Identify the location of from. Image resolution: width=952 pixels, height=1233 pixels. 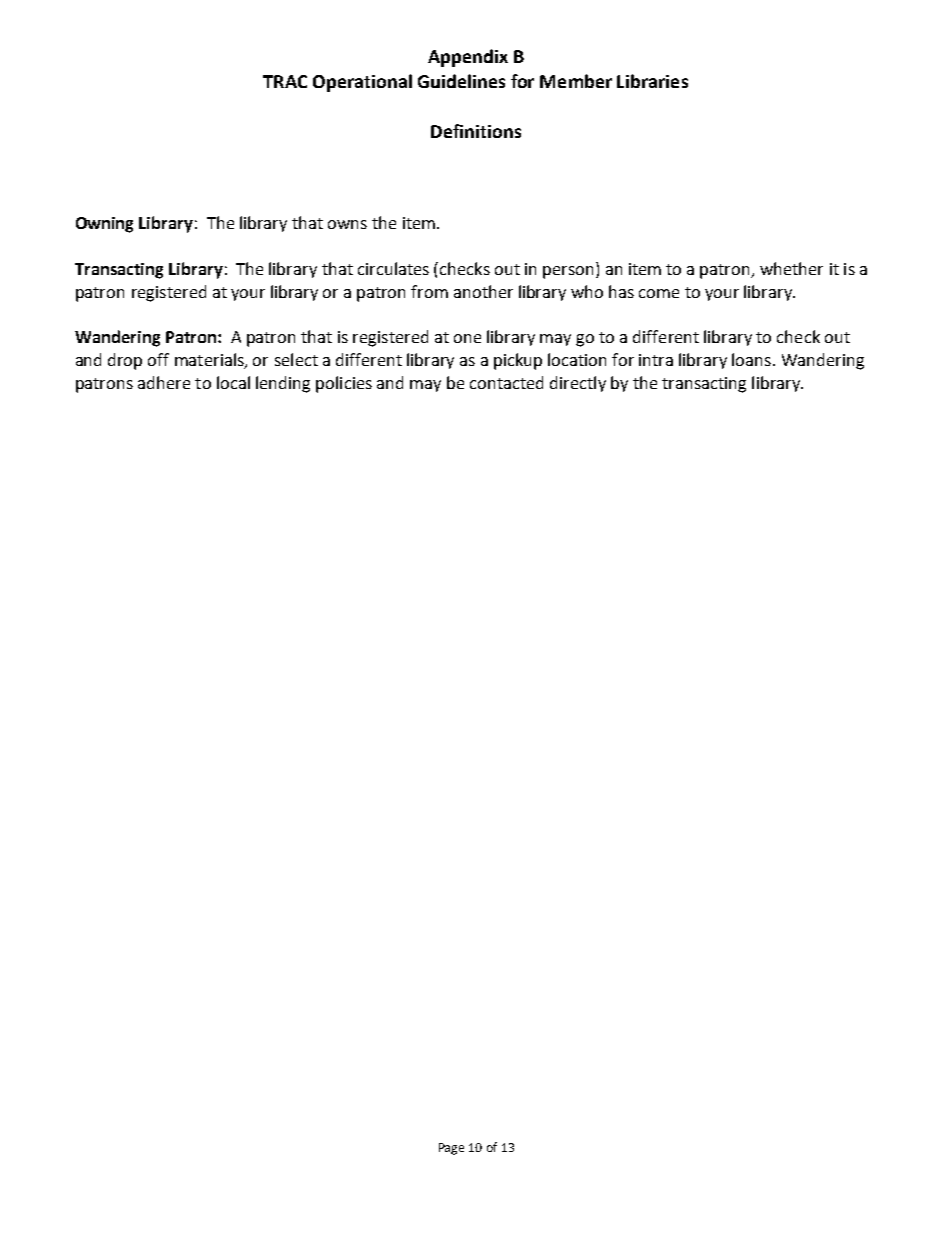
(429, 291).
